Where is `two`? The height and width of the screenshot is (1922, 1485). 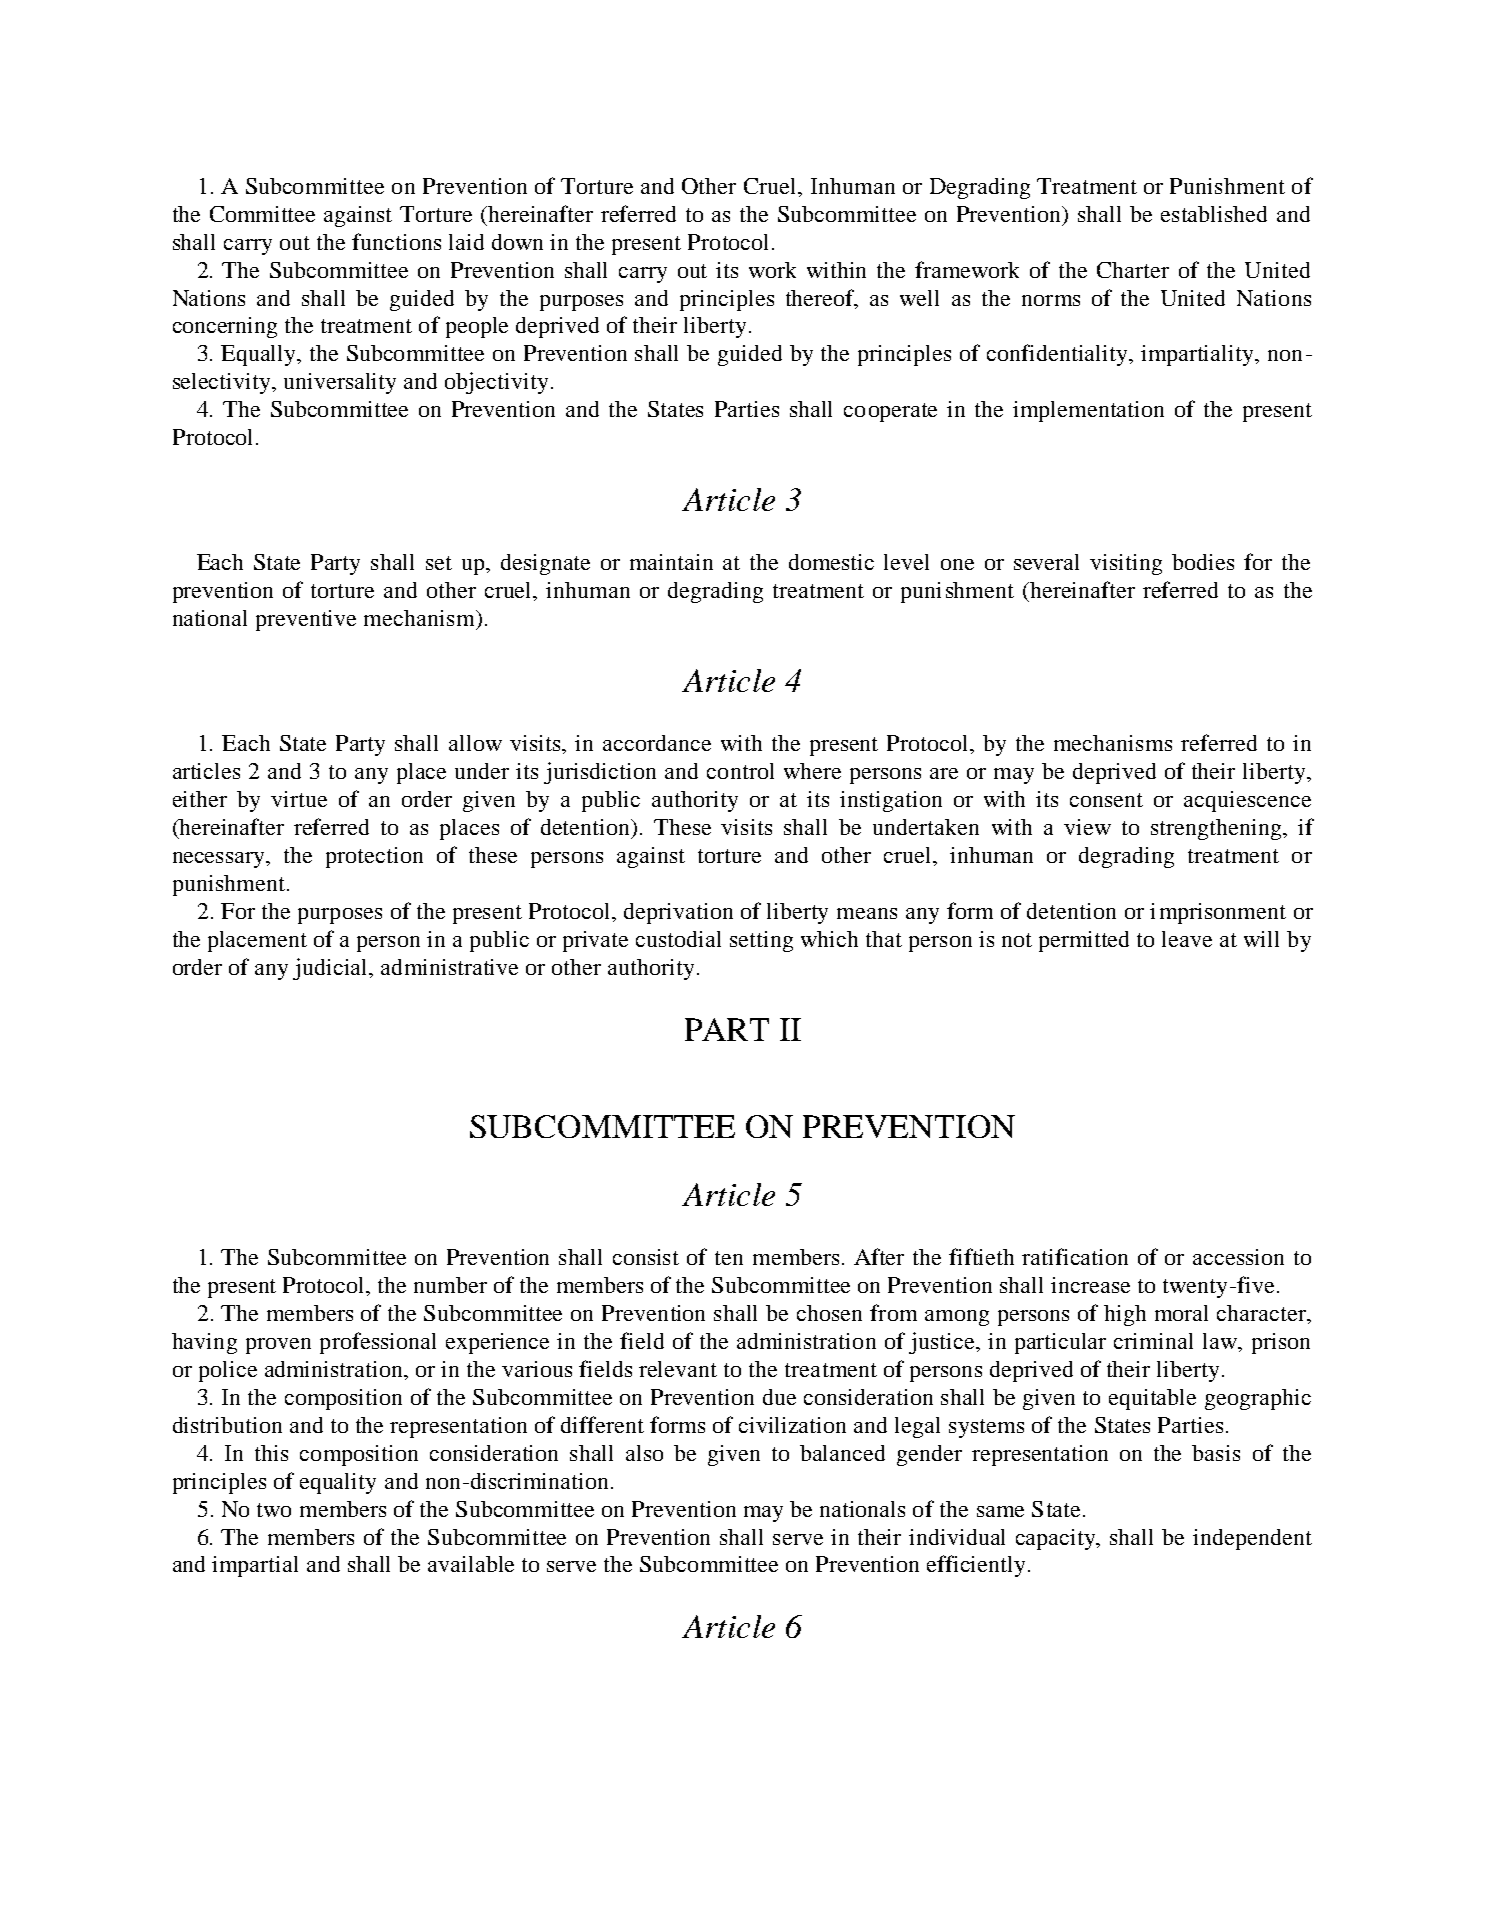 two is located at coordinates (274, 1510).
